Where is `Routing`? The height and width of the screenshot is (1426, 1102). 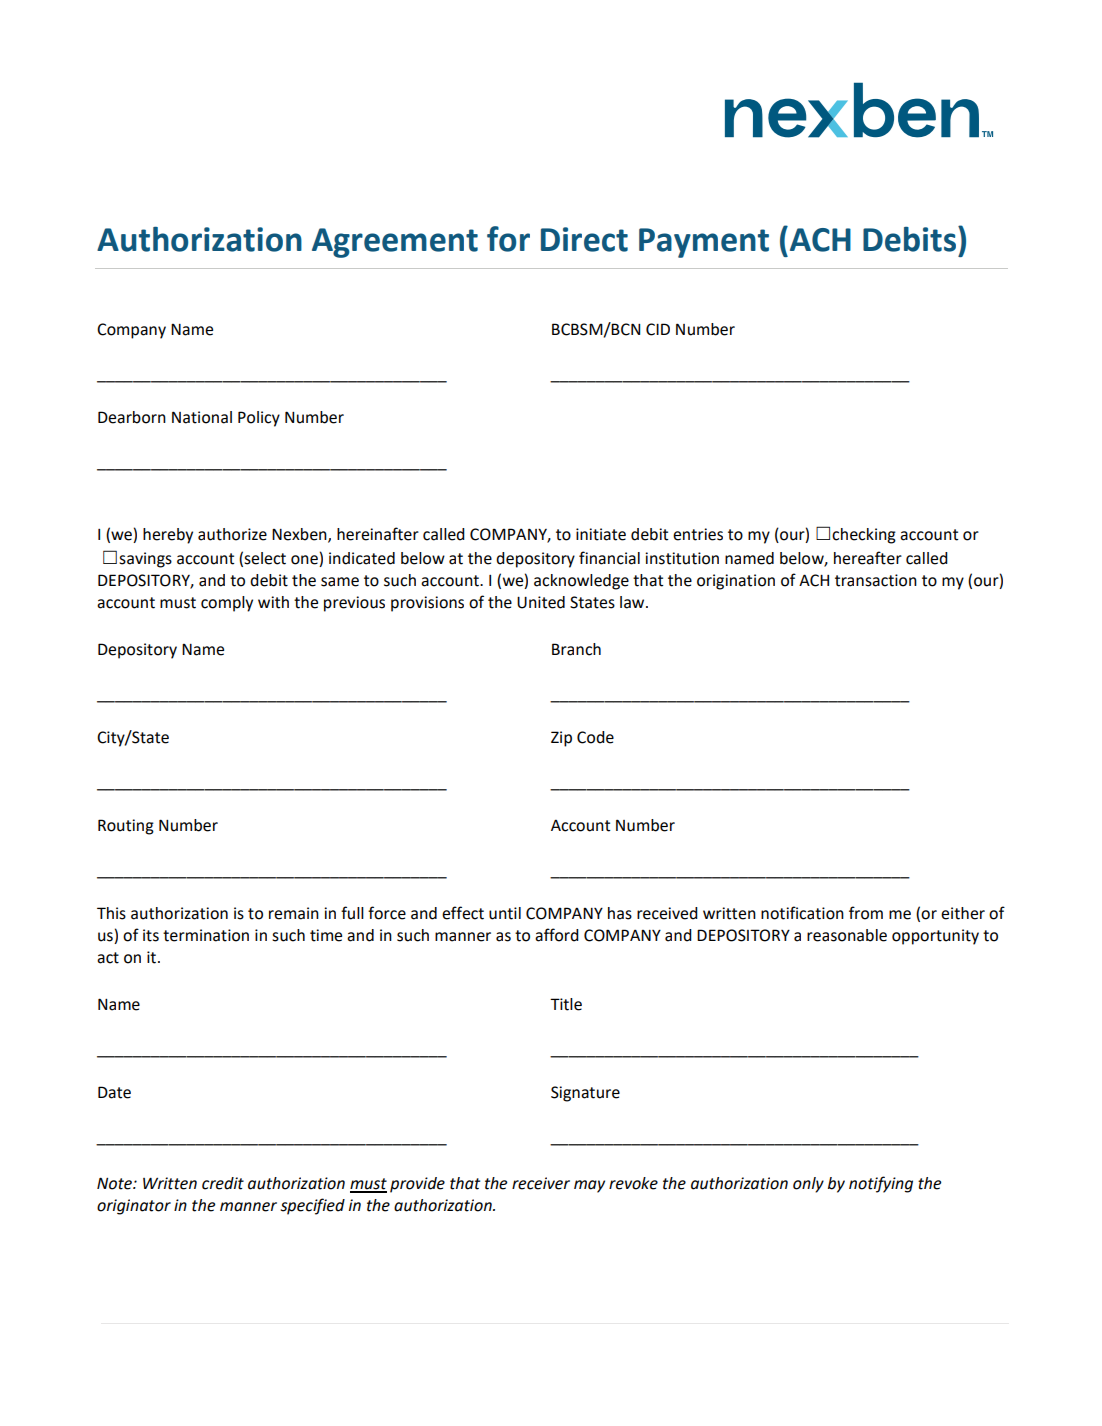
Routing is located at coordinates (126, 827).
